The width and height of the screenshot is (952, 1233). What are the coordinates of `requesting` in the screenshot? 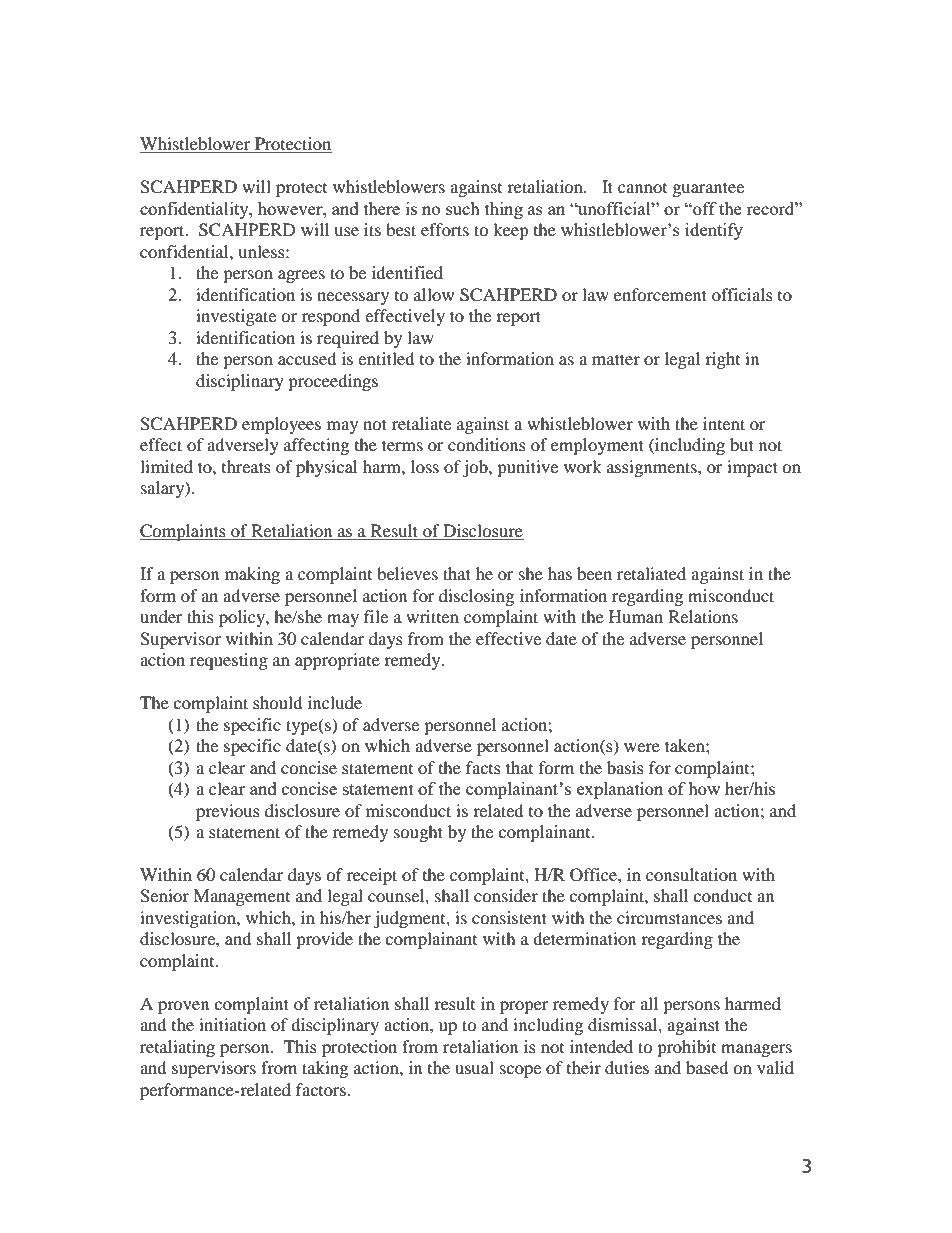 It's located at (229, 661).
